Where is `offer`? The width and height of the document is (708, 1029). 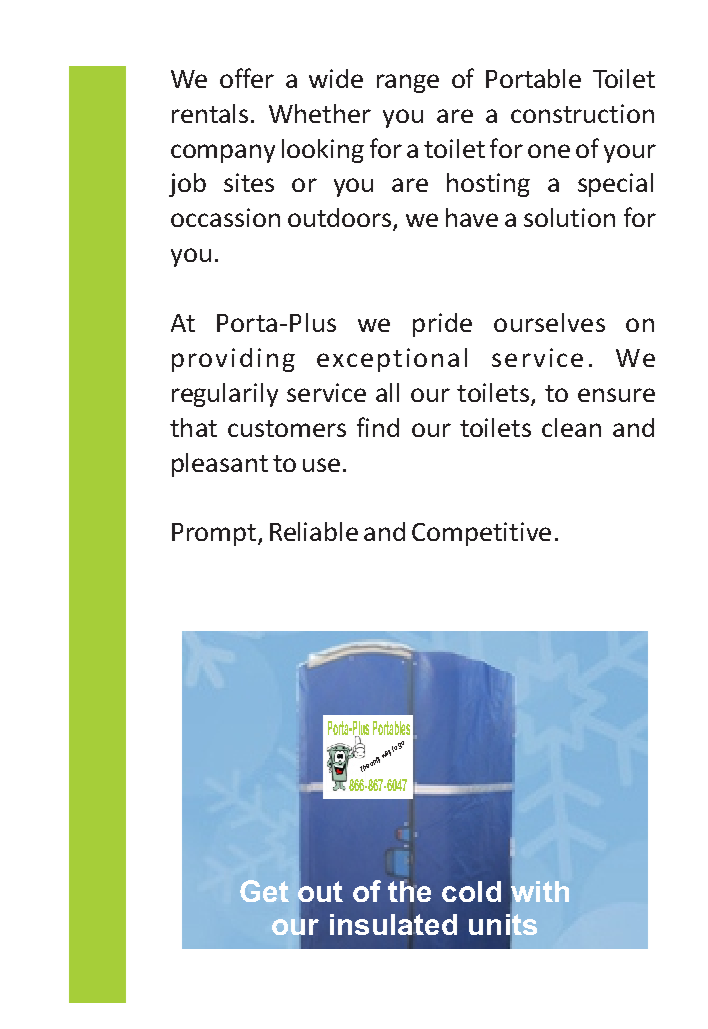 offer is located at coordinates (247, 78).
